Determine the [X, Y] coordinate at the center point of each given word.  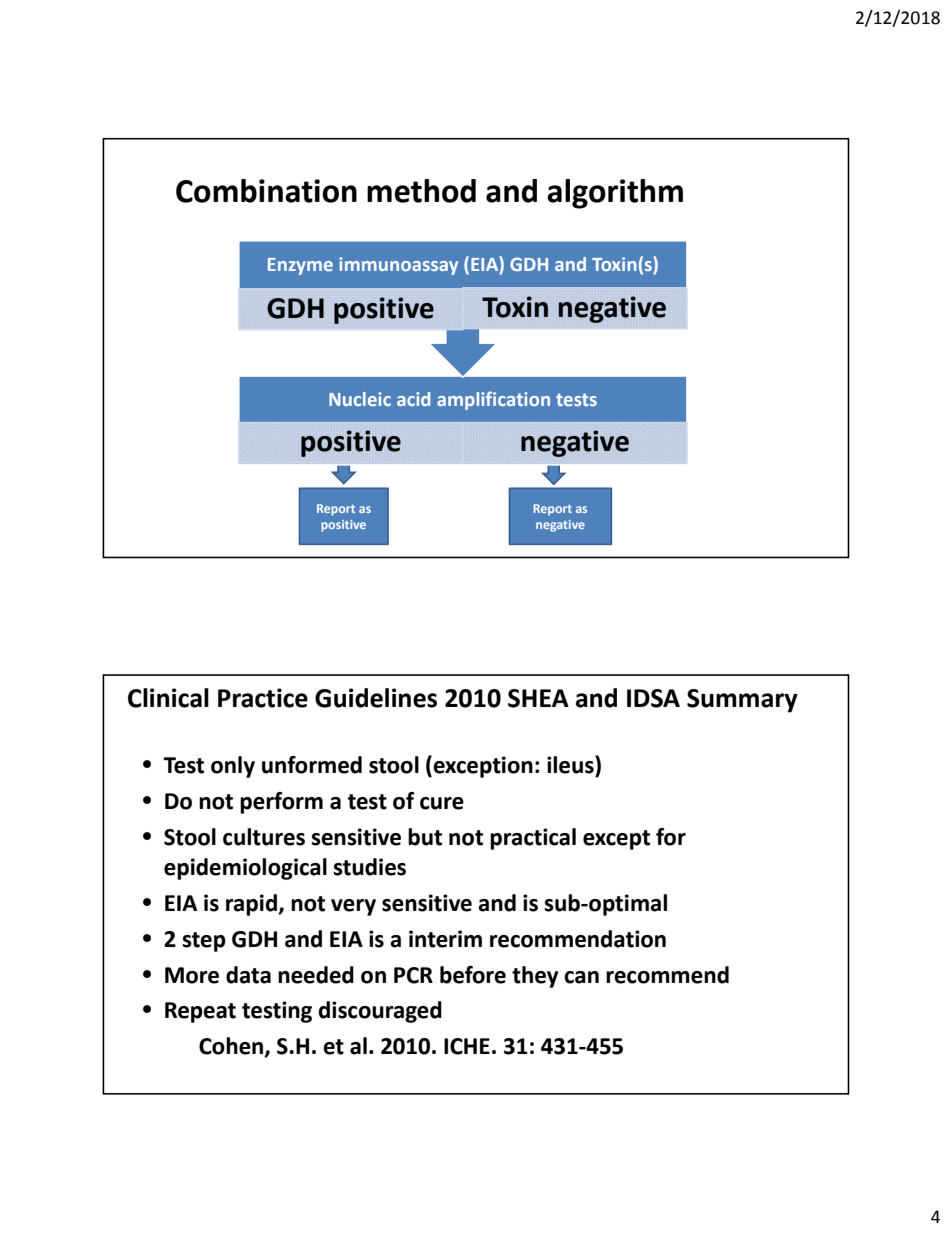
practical [533, 839]
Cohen [232, 1047]
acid [413, 399]
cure [442, 803]
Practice [263, 698]
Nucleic [360, 399]
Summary [742, 701]
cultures [264, 837]
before [473, 975]
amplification [493, 400]
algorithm [615, 194]
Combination [266, 191]
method [421, 191]
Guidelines [376, 698]
